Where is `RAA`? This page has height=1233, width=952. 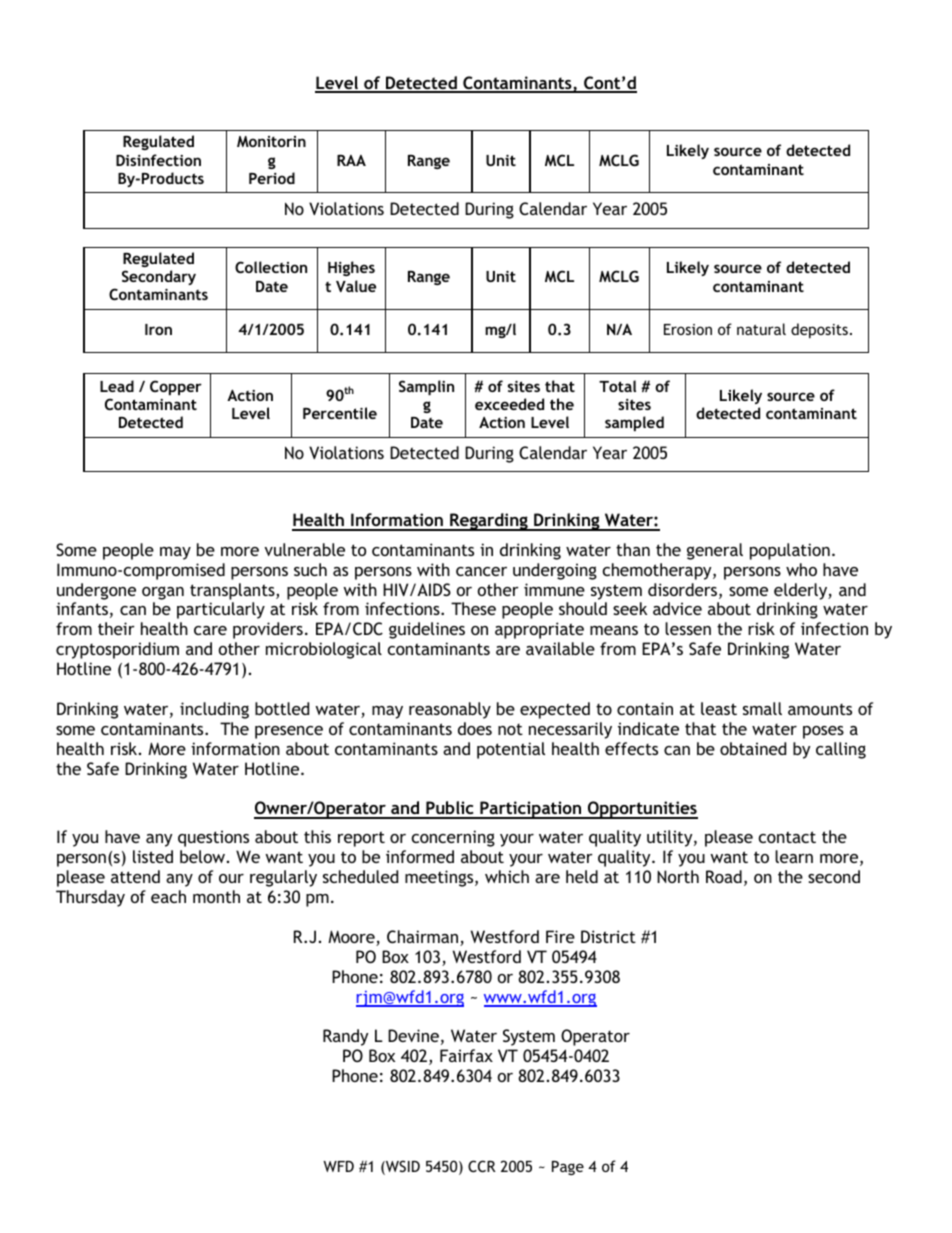
RAA is located at coordinates (351, 160).
